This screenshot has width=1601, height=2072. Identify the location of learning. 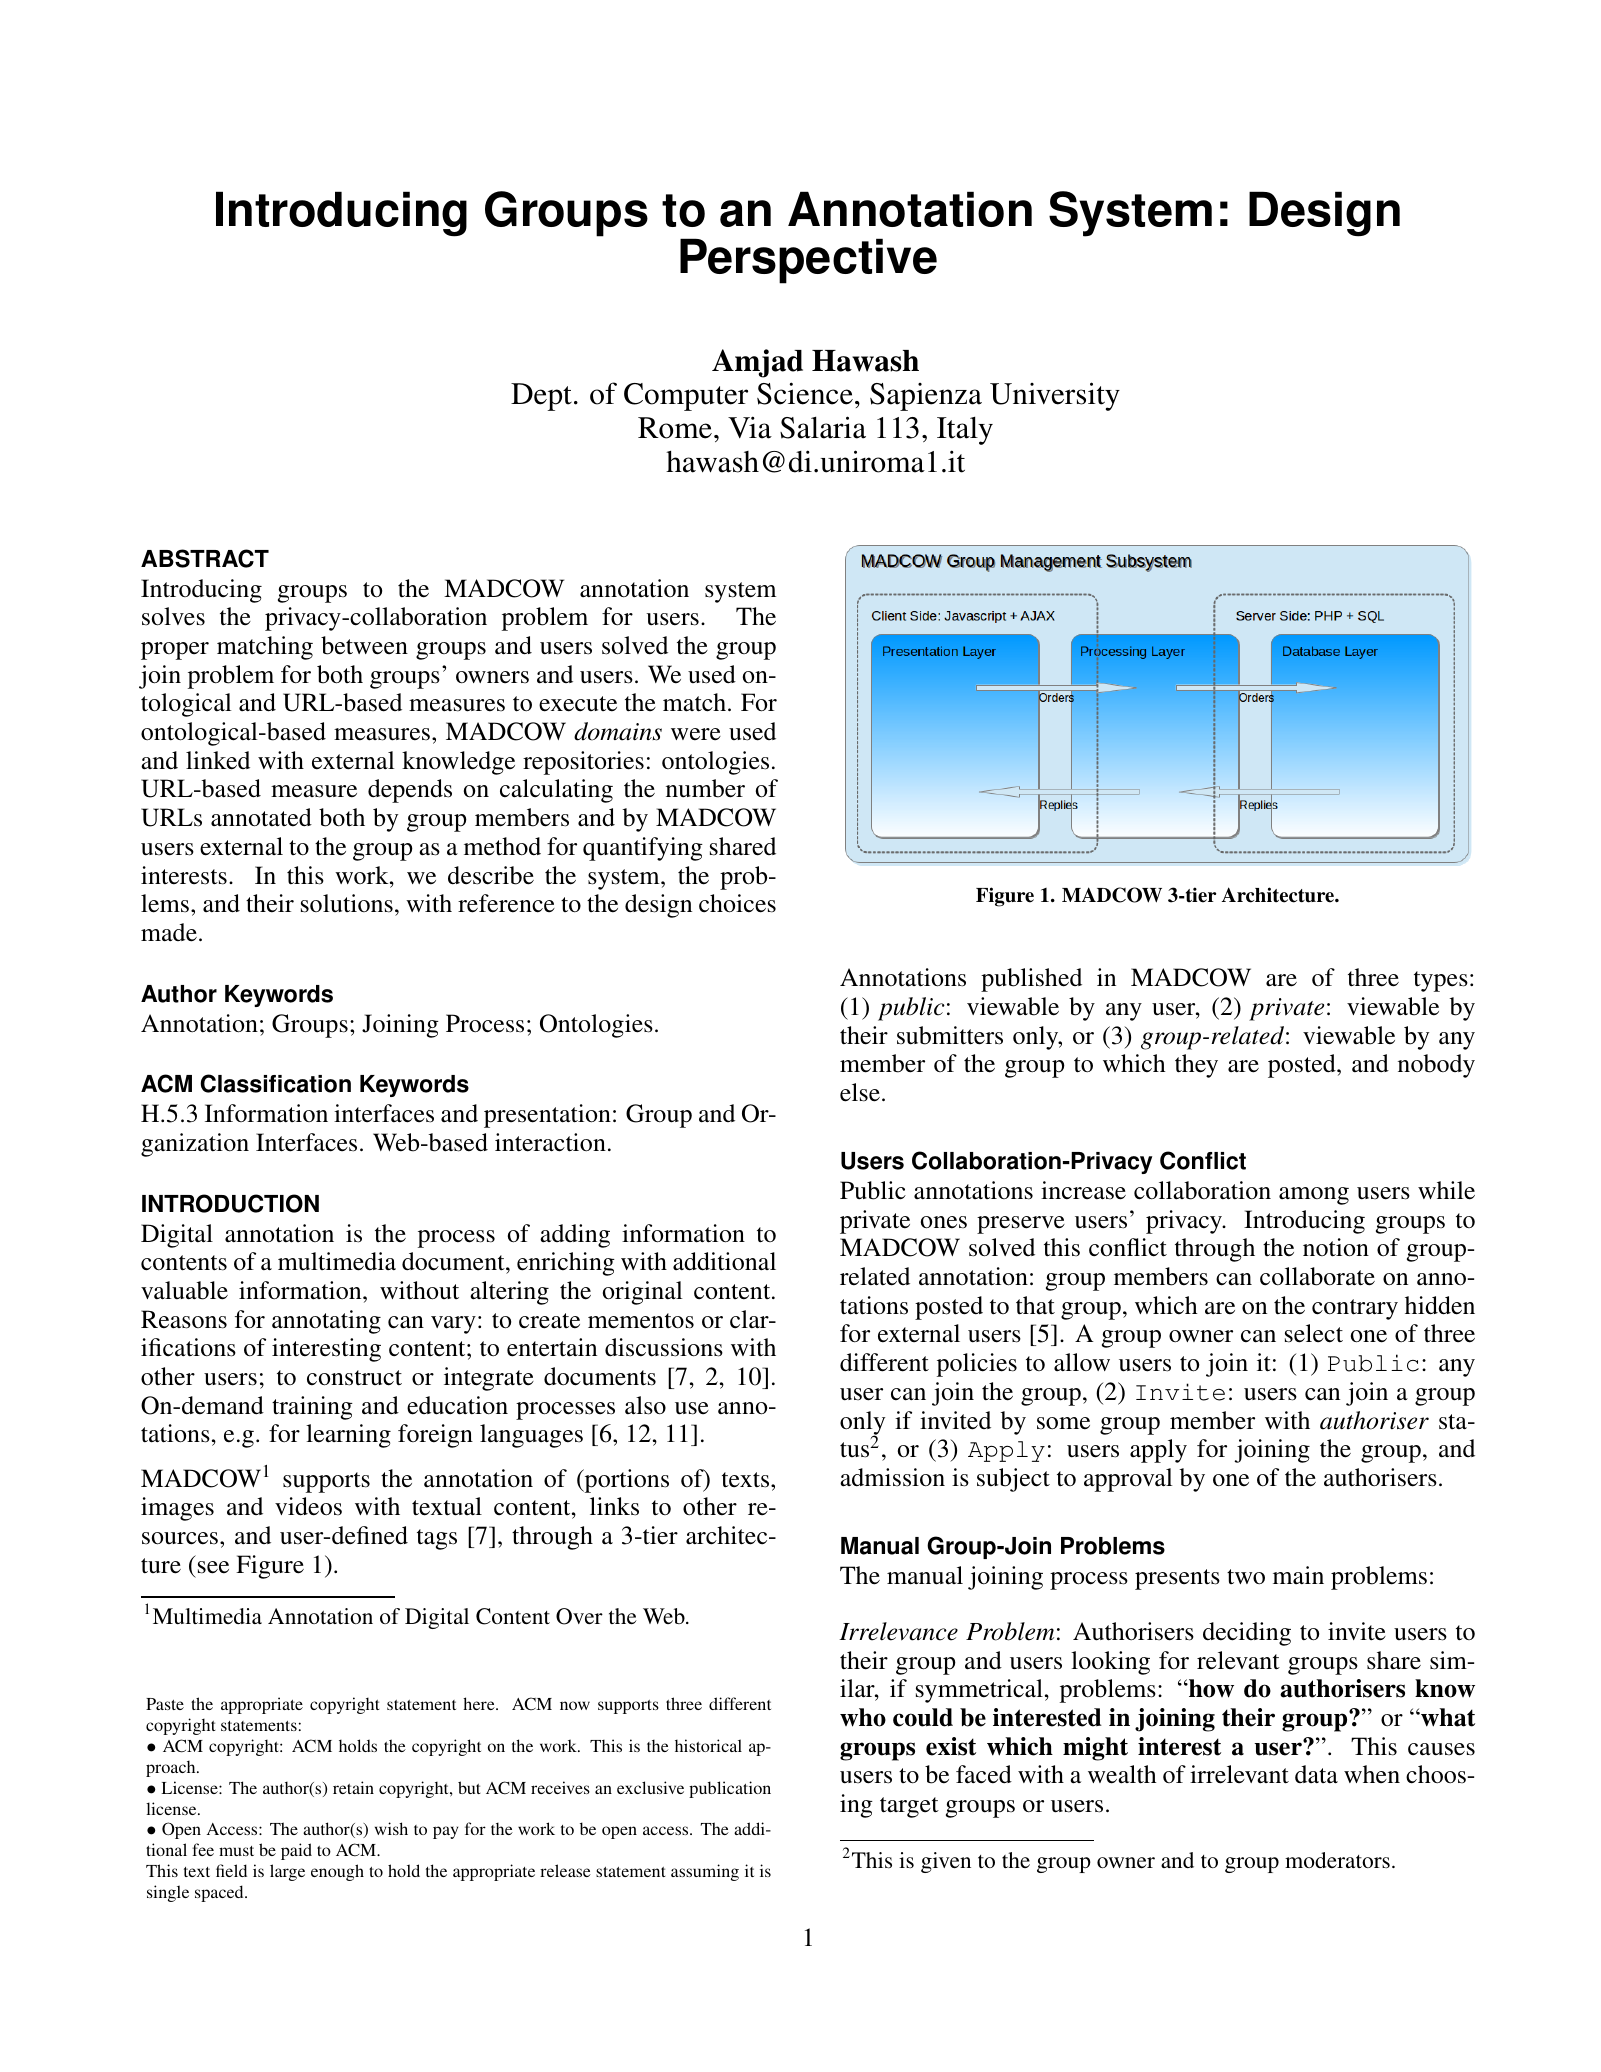
(348, 1436).
